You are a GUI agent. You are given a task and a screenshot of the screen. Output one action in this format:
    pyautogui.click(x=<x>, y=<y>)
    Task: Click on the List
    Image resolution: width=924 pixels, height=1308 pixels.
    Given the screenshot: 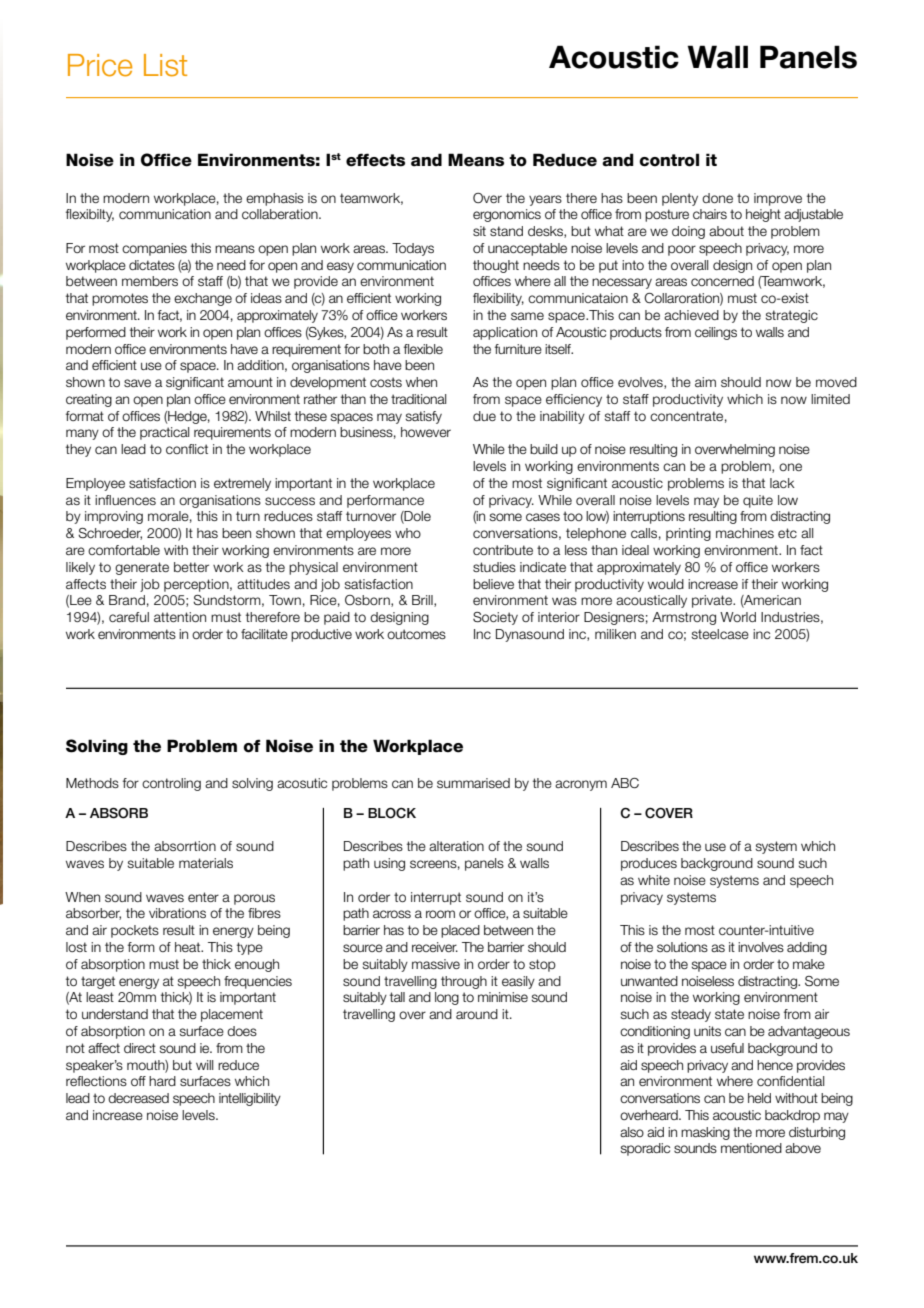 What is the action you would take?
    pyautogui.click(x=165, y=65)
